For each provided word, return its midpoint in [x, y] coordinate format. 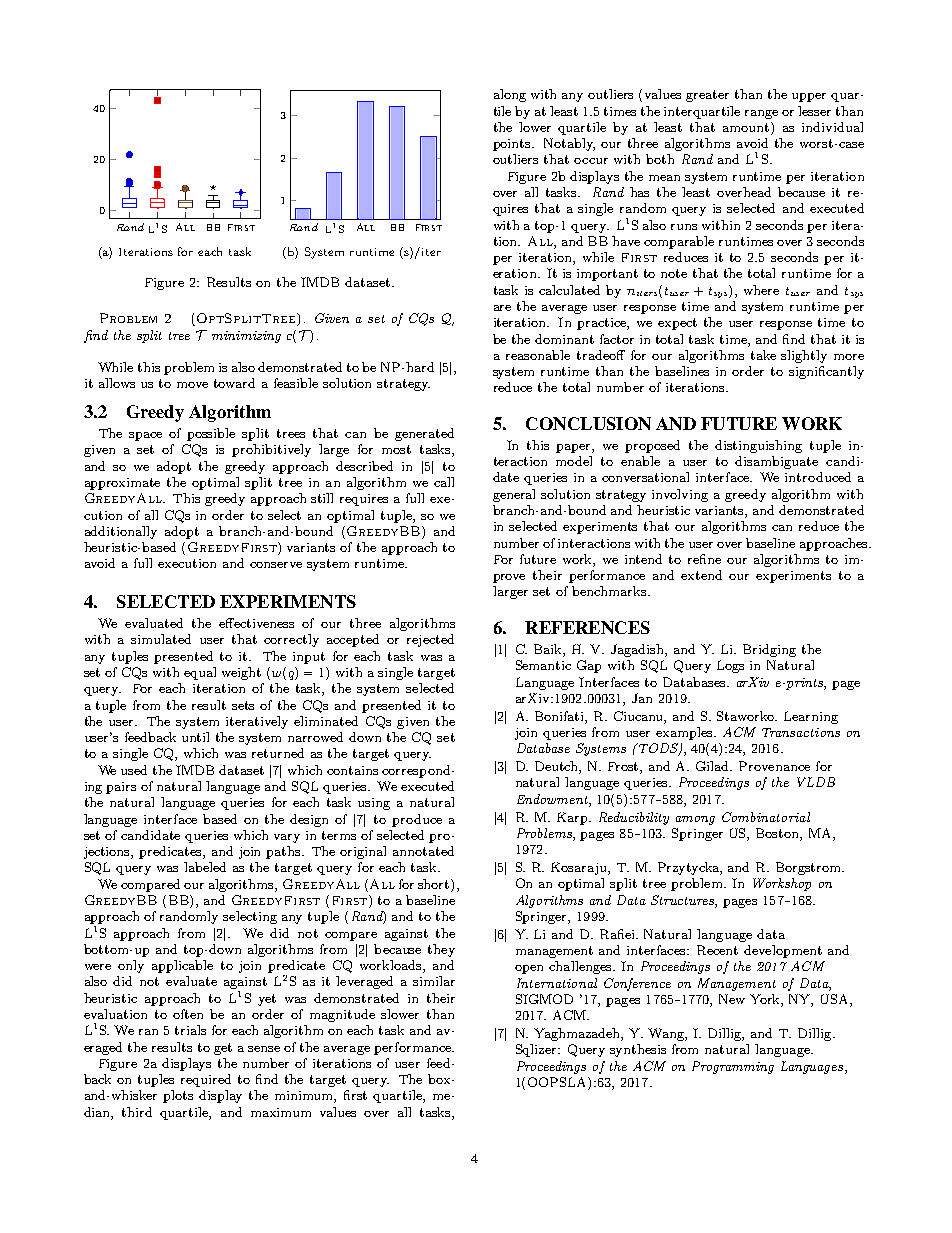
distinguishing [758, 446]
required [206, 1080]
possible [211, 434]
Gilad [714, 766]
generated [424, 434]
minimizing [246, 337]
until [195, 737]
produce [417, 820]
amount [747, 127]
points [513, 145]
